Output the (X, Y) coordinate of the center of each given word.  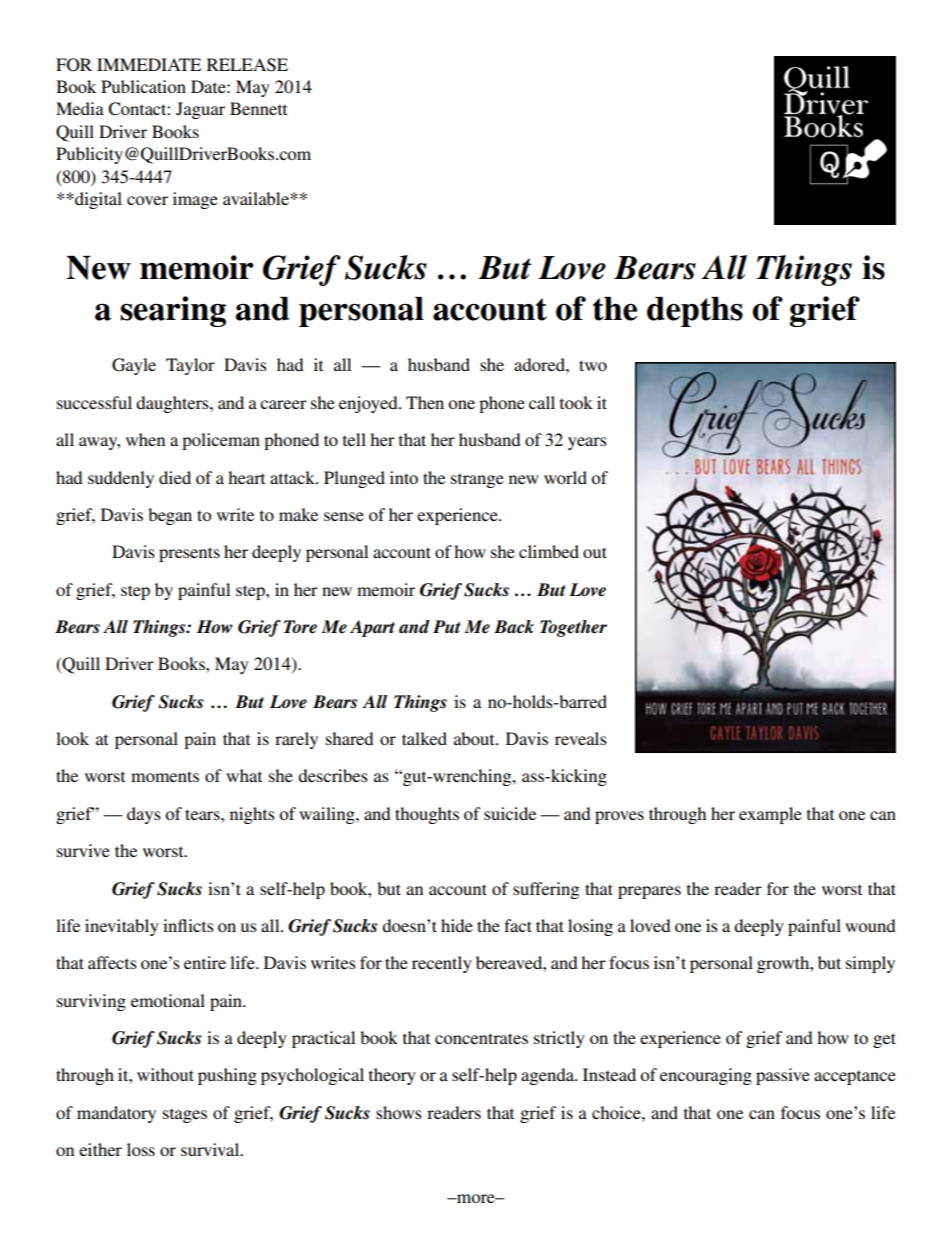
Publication (143, 86)
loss (141, 1149)
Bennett (258, 108)
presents (189, 554)
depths (695, 312)
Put (447, 626)
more (476, 1198)
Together (573, 628)
